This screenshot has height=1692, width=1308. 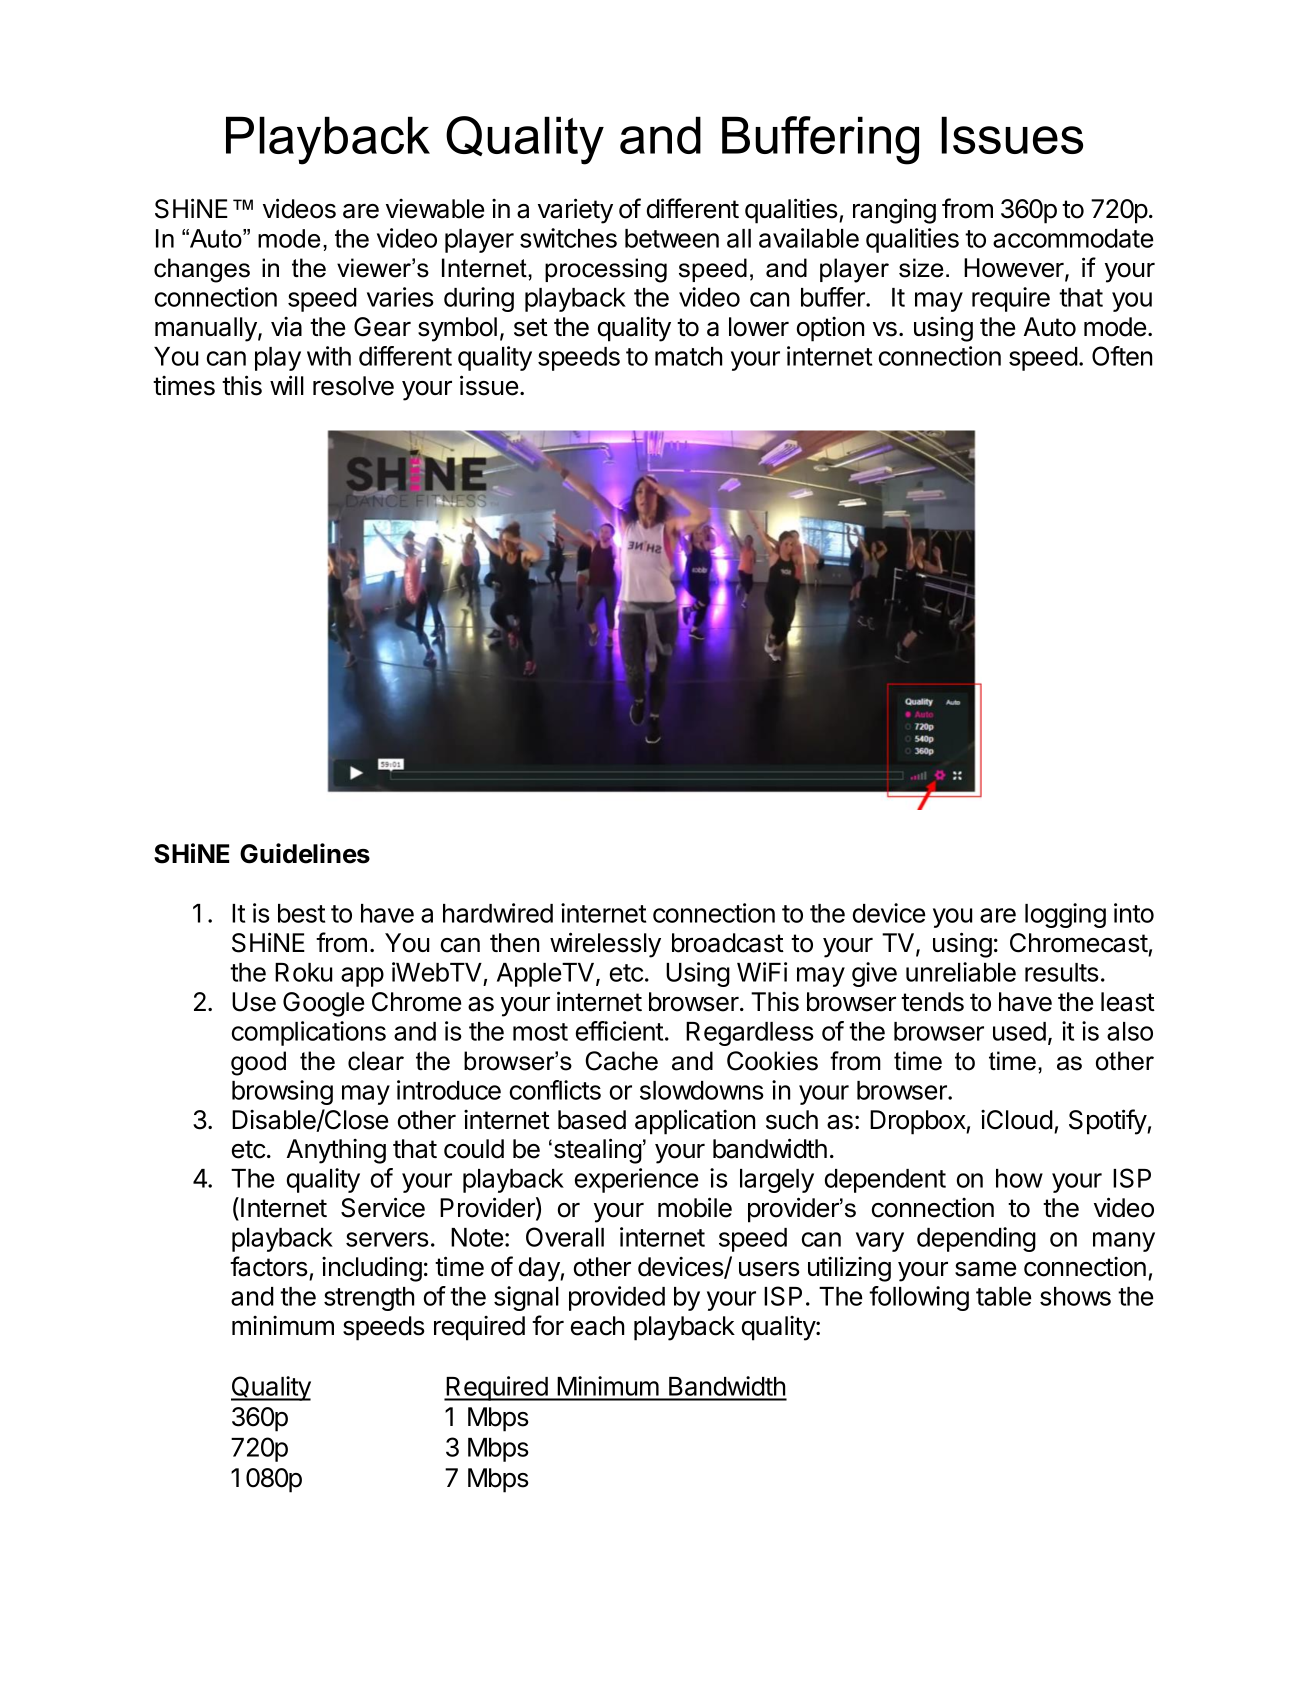 What do you see at coordinates (688, 356) in the screenshot?
I see `match` at bounding box center [688, 356].
